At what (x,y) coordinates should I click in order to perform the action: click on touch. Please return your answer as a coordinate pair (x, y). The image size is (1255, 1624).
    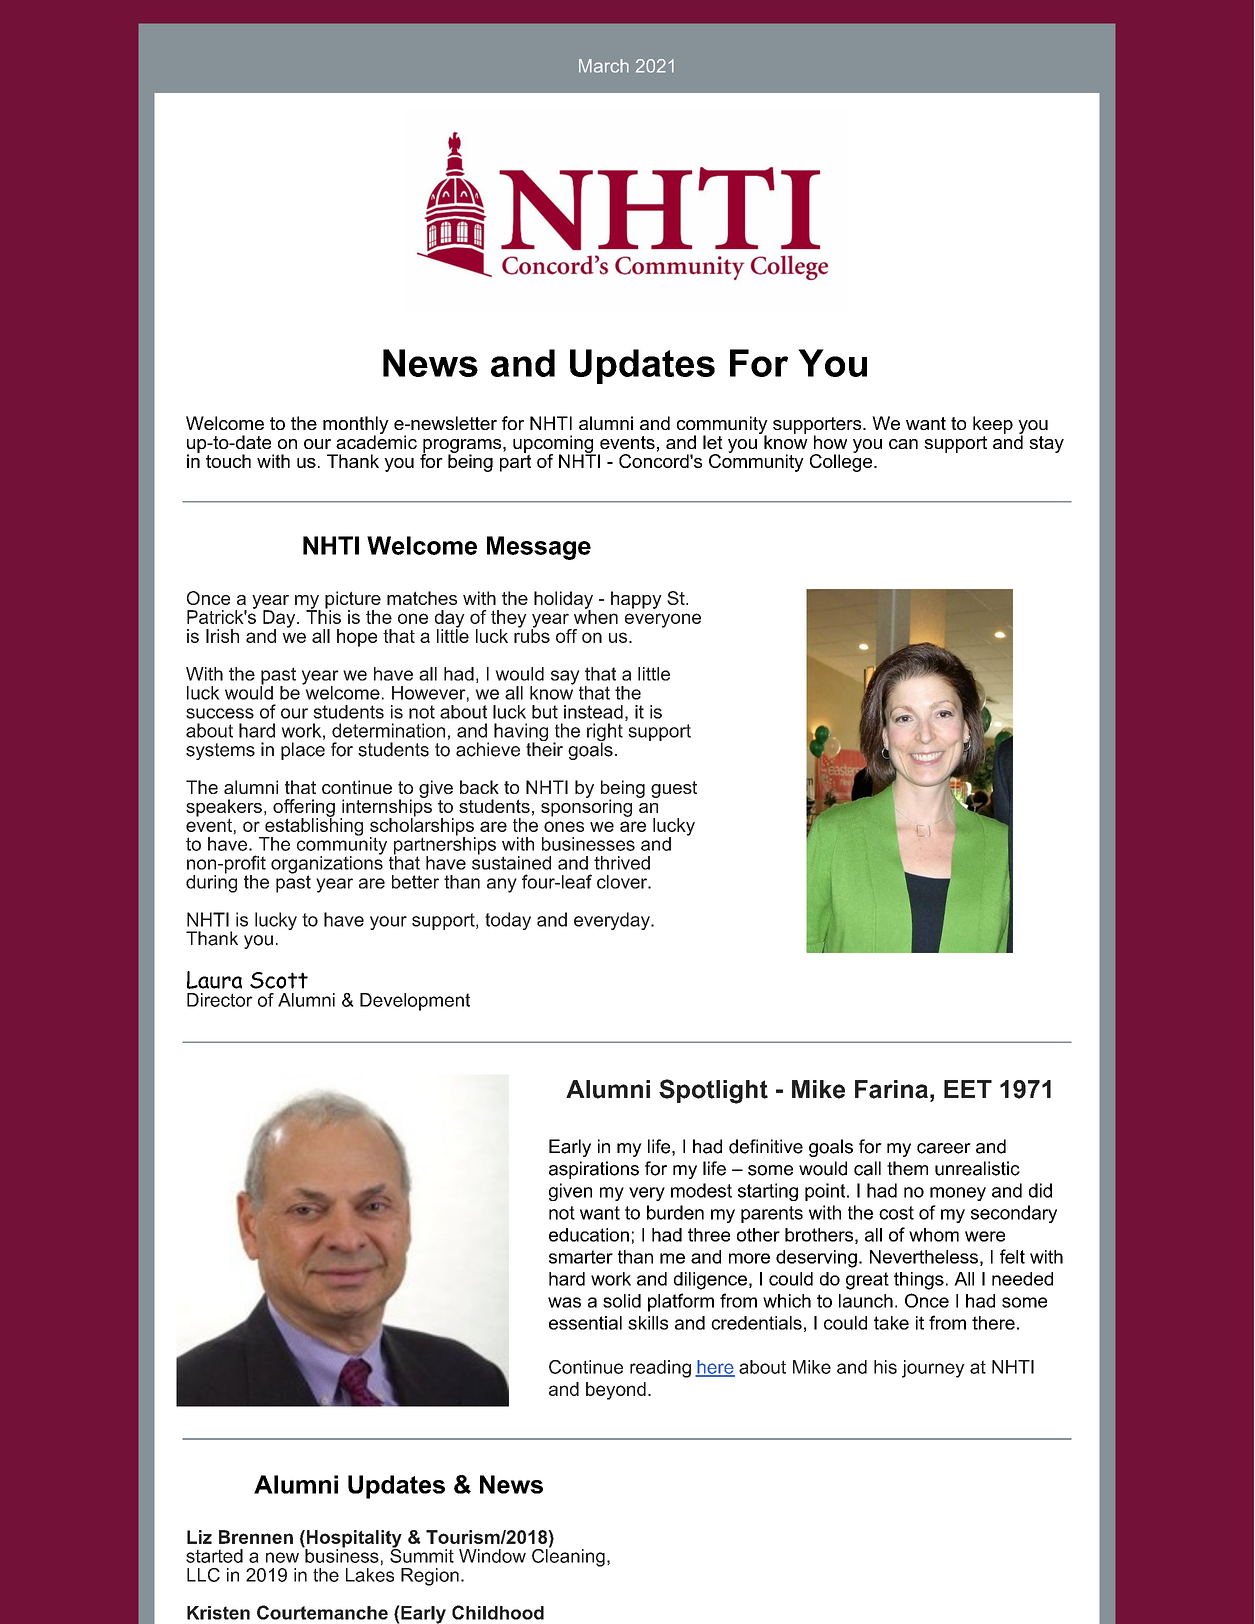
    Looking at the image, I should click on (228, 461).
